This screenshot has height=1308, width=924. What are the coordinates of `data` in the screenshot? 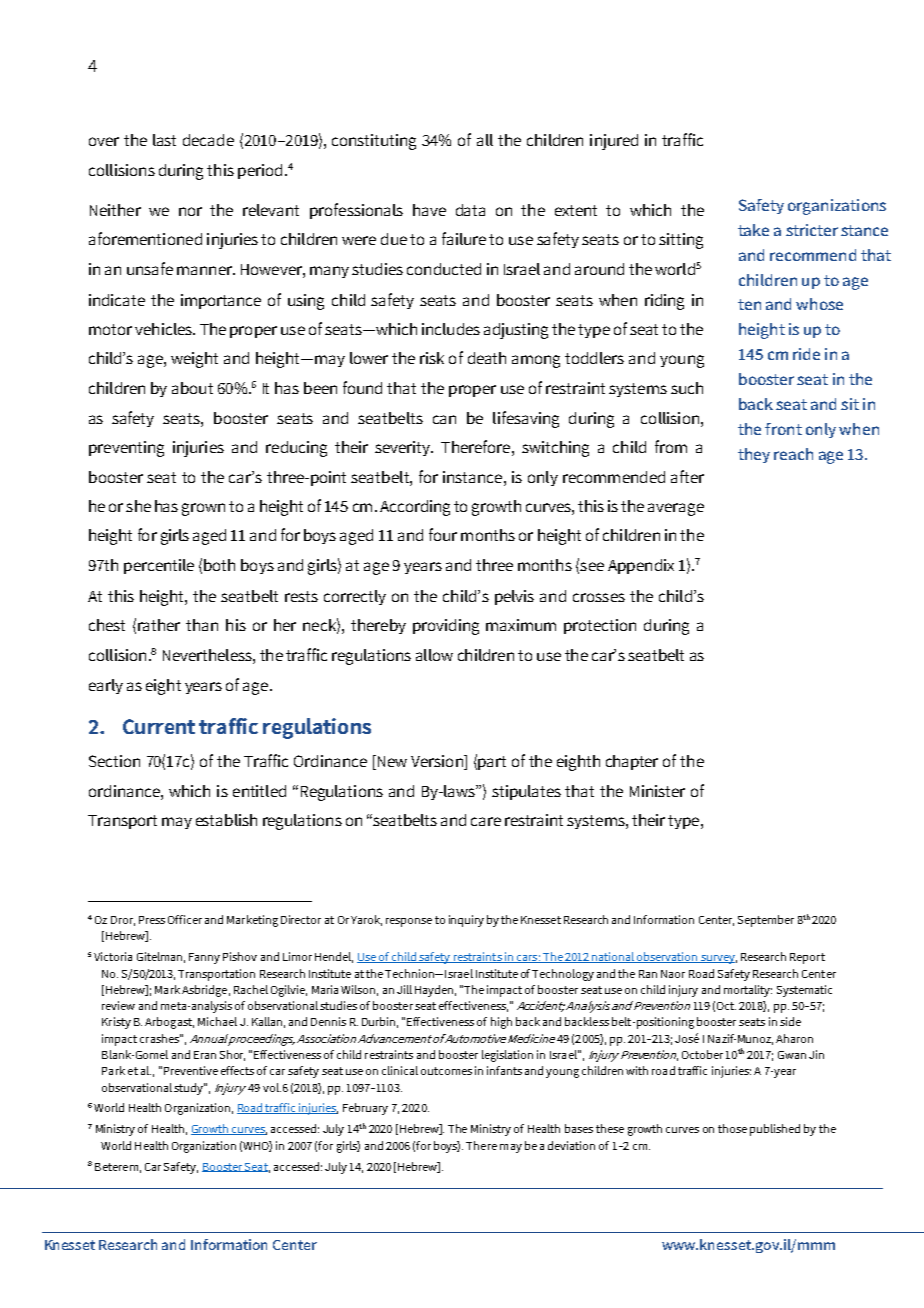 It's located at (470, 210).
